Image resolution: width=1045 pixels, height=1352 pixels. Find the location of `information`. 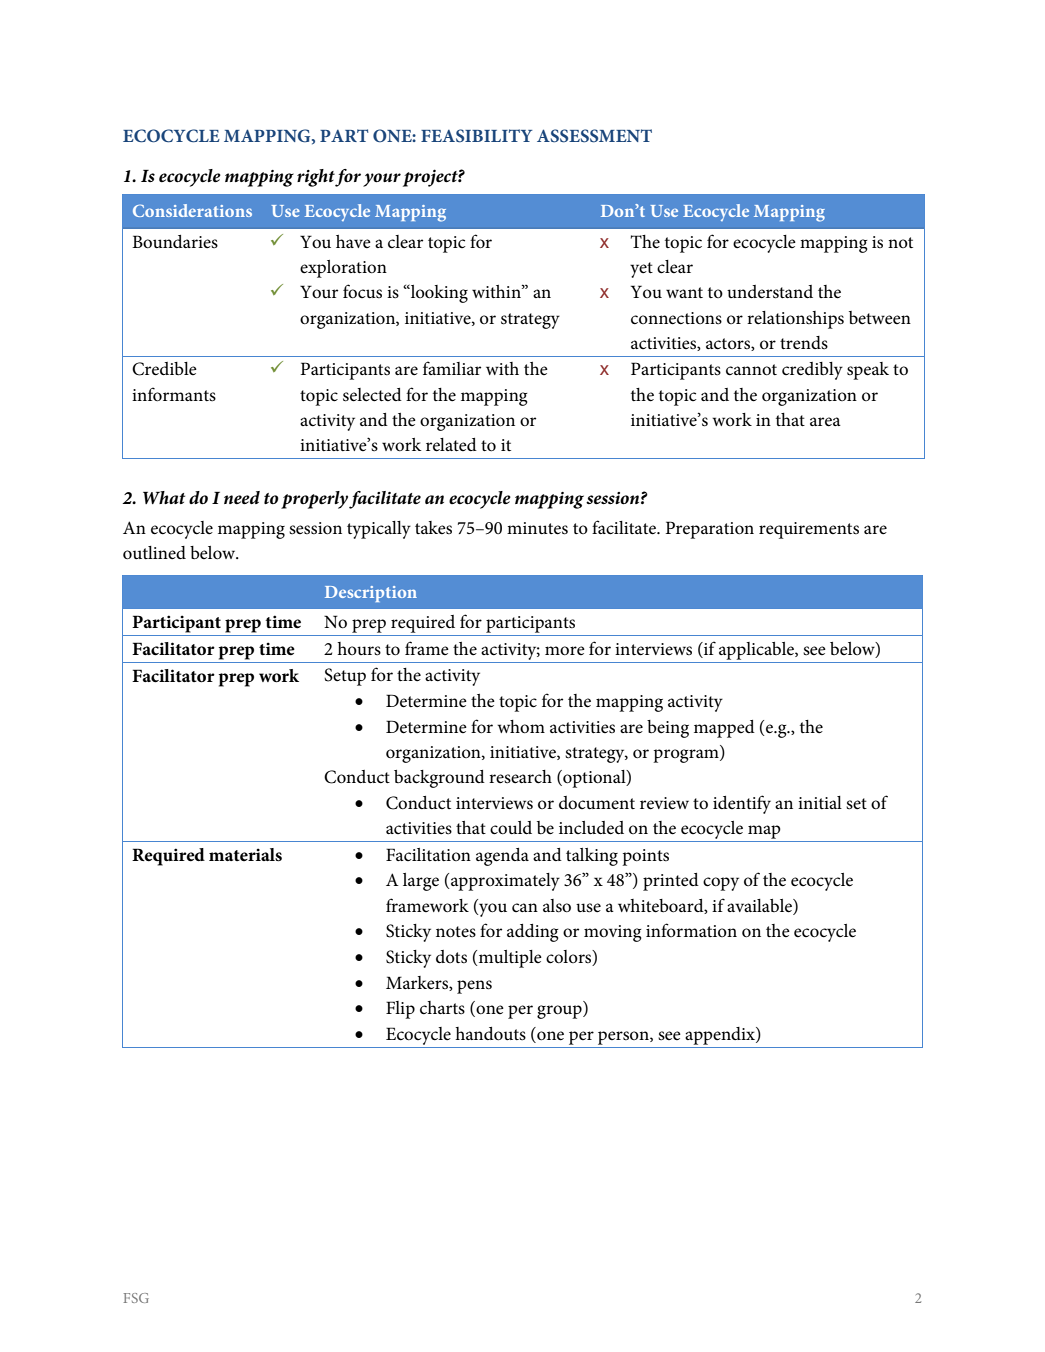

information is located at coordinates (691, 930).
